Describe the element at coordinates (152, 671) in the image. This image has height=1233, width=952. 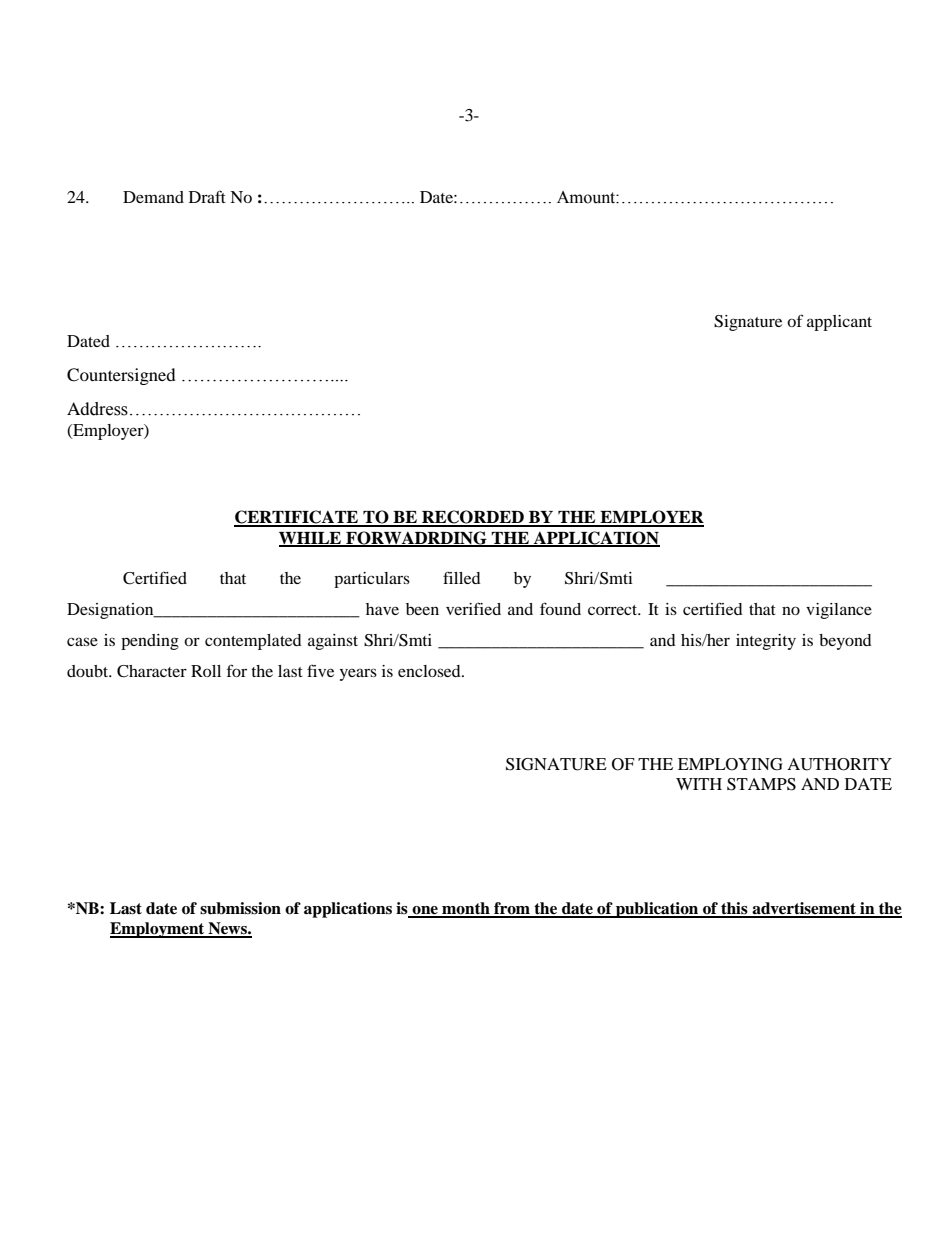
I see `Character` at that location.
